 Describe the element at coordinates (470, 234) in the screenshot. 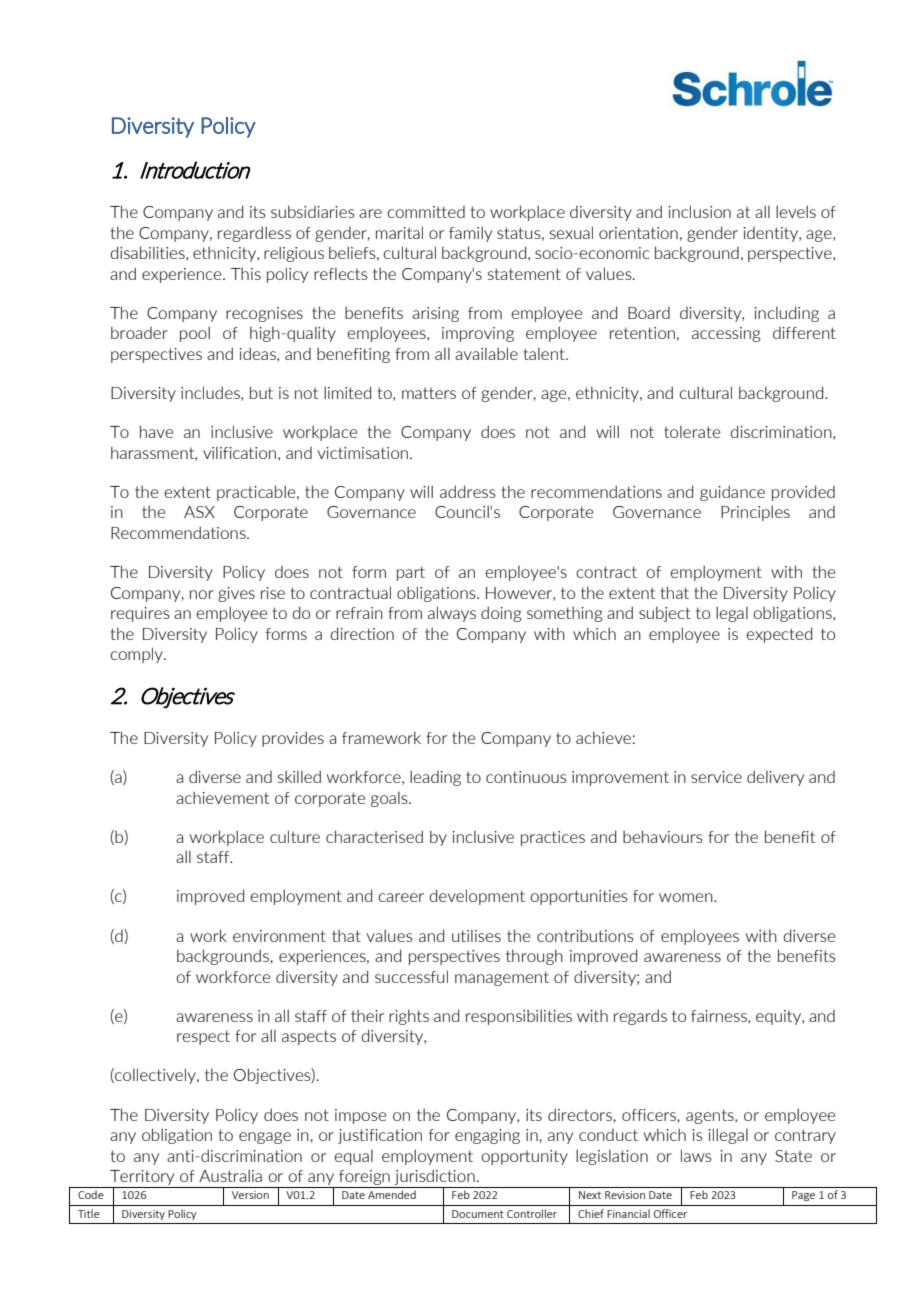

I see `family` at that location.
